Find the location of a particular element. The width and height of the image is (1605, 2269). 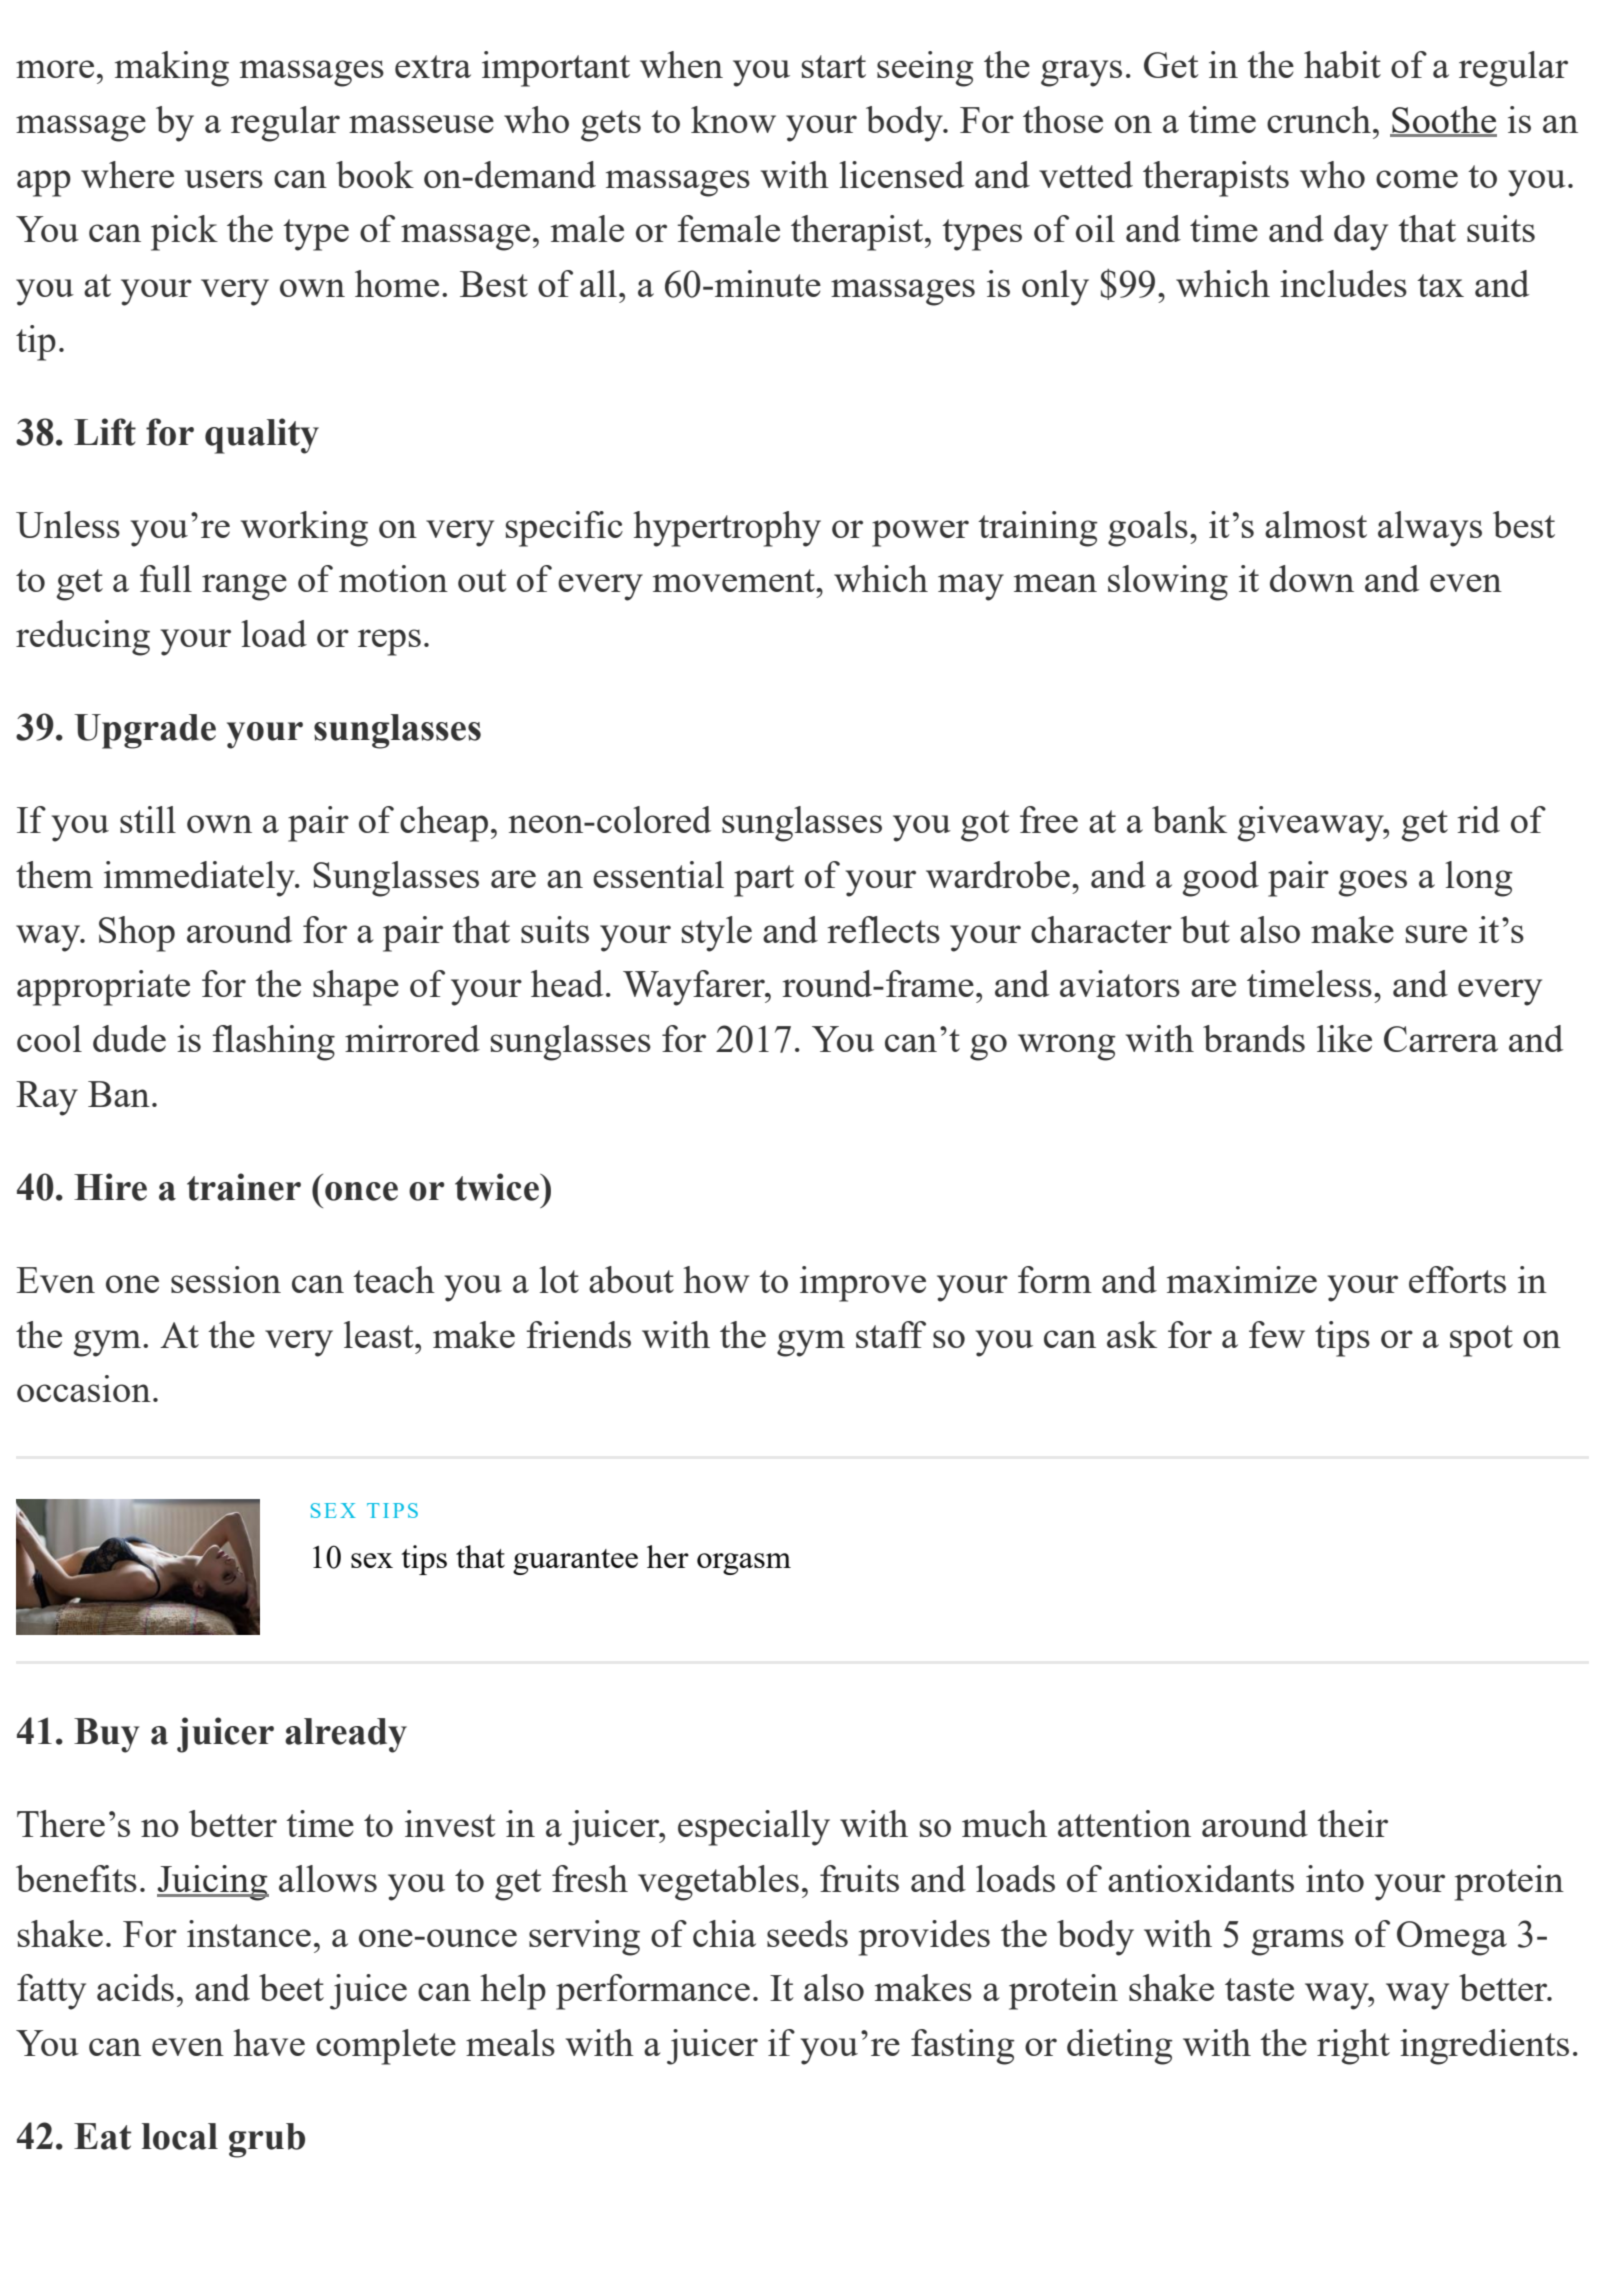

giveaway is located at coordinates (1311, 824).
